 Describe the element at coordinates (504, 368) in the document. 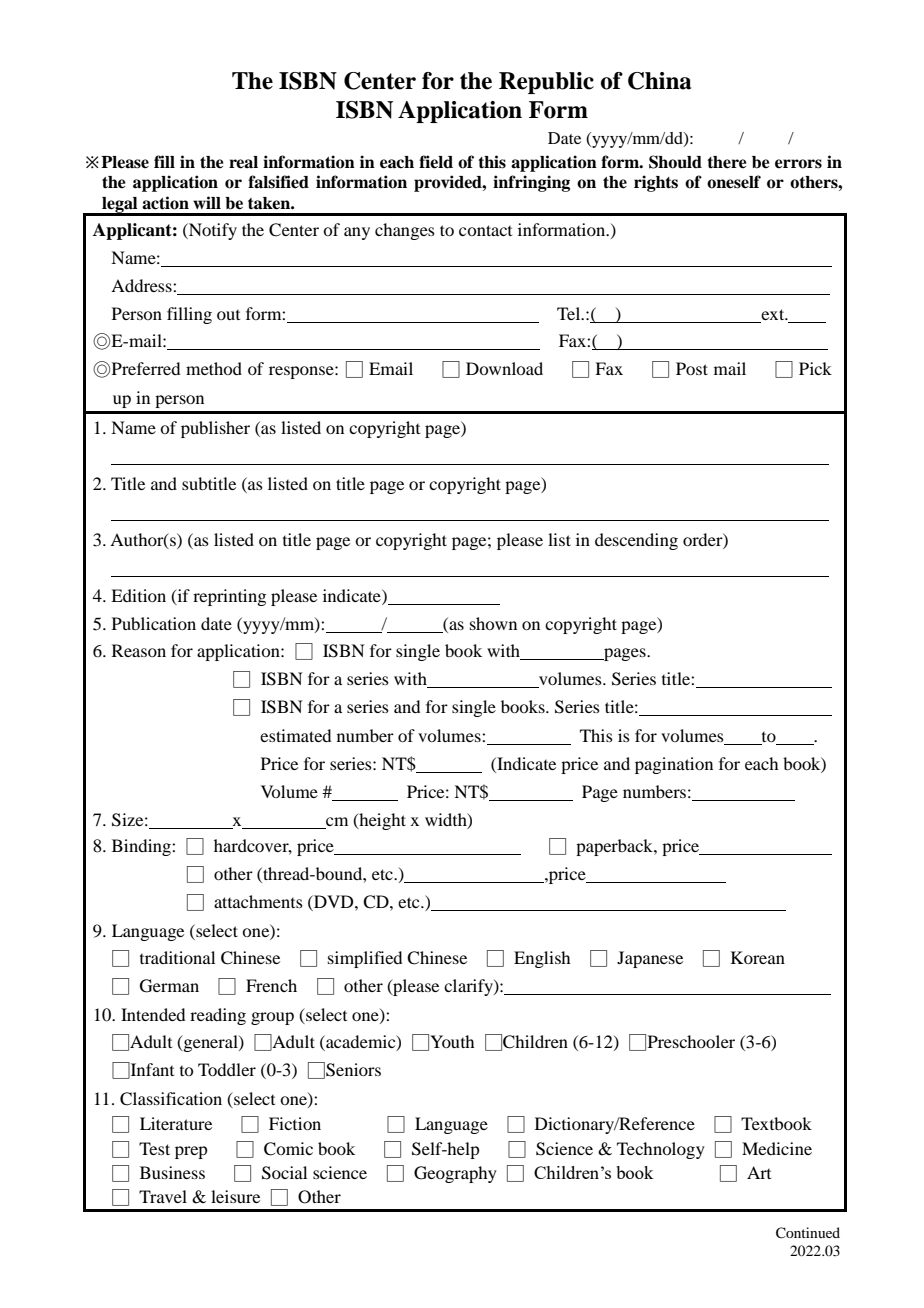

I see `Download` at that location.
